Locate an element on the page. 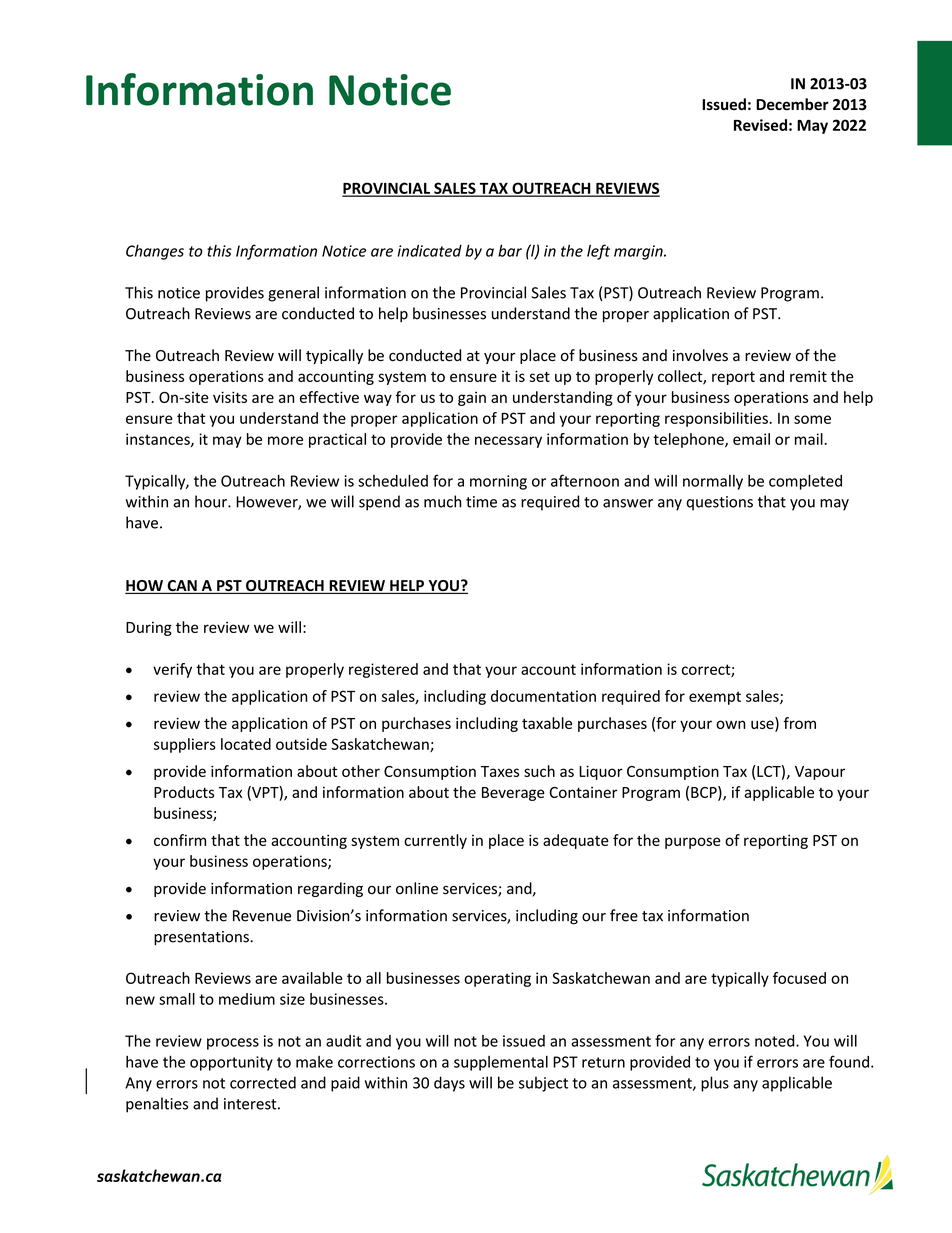 The image size is (952, 1233). opportunity is located at coordinates (231, 1063).
